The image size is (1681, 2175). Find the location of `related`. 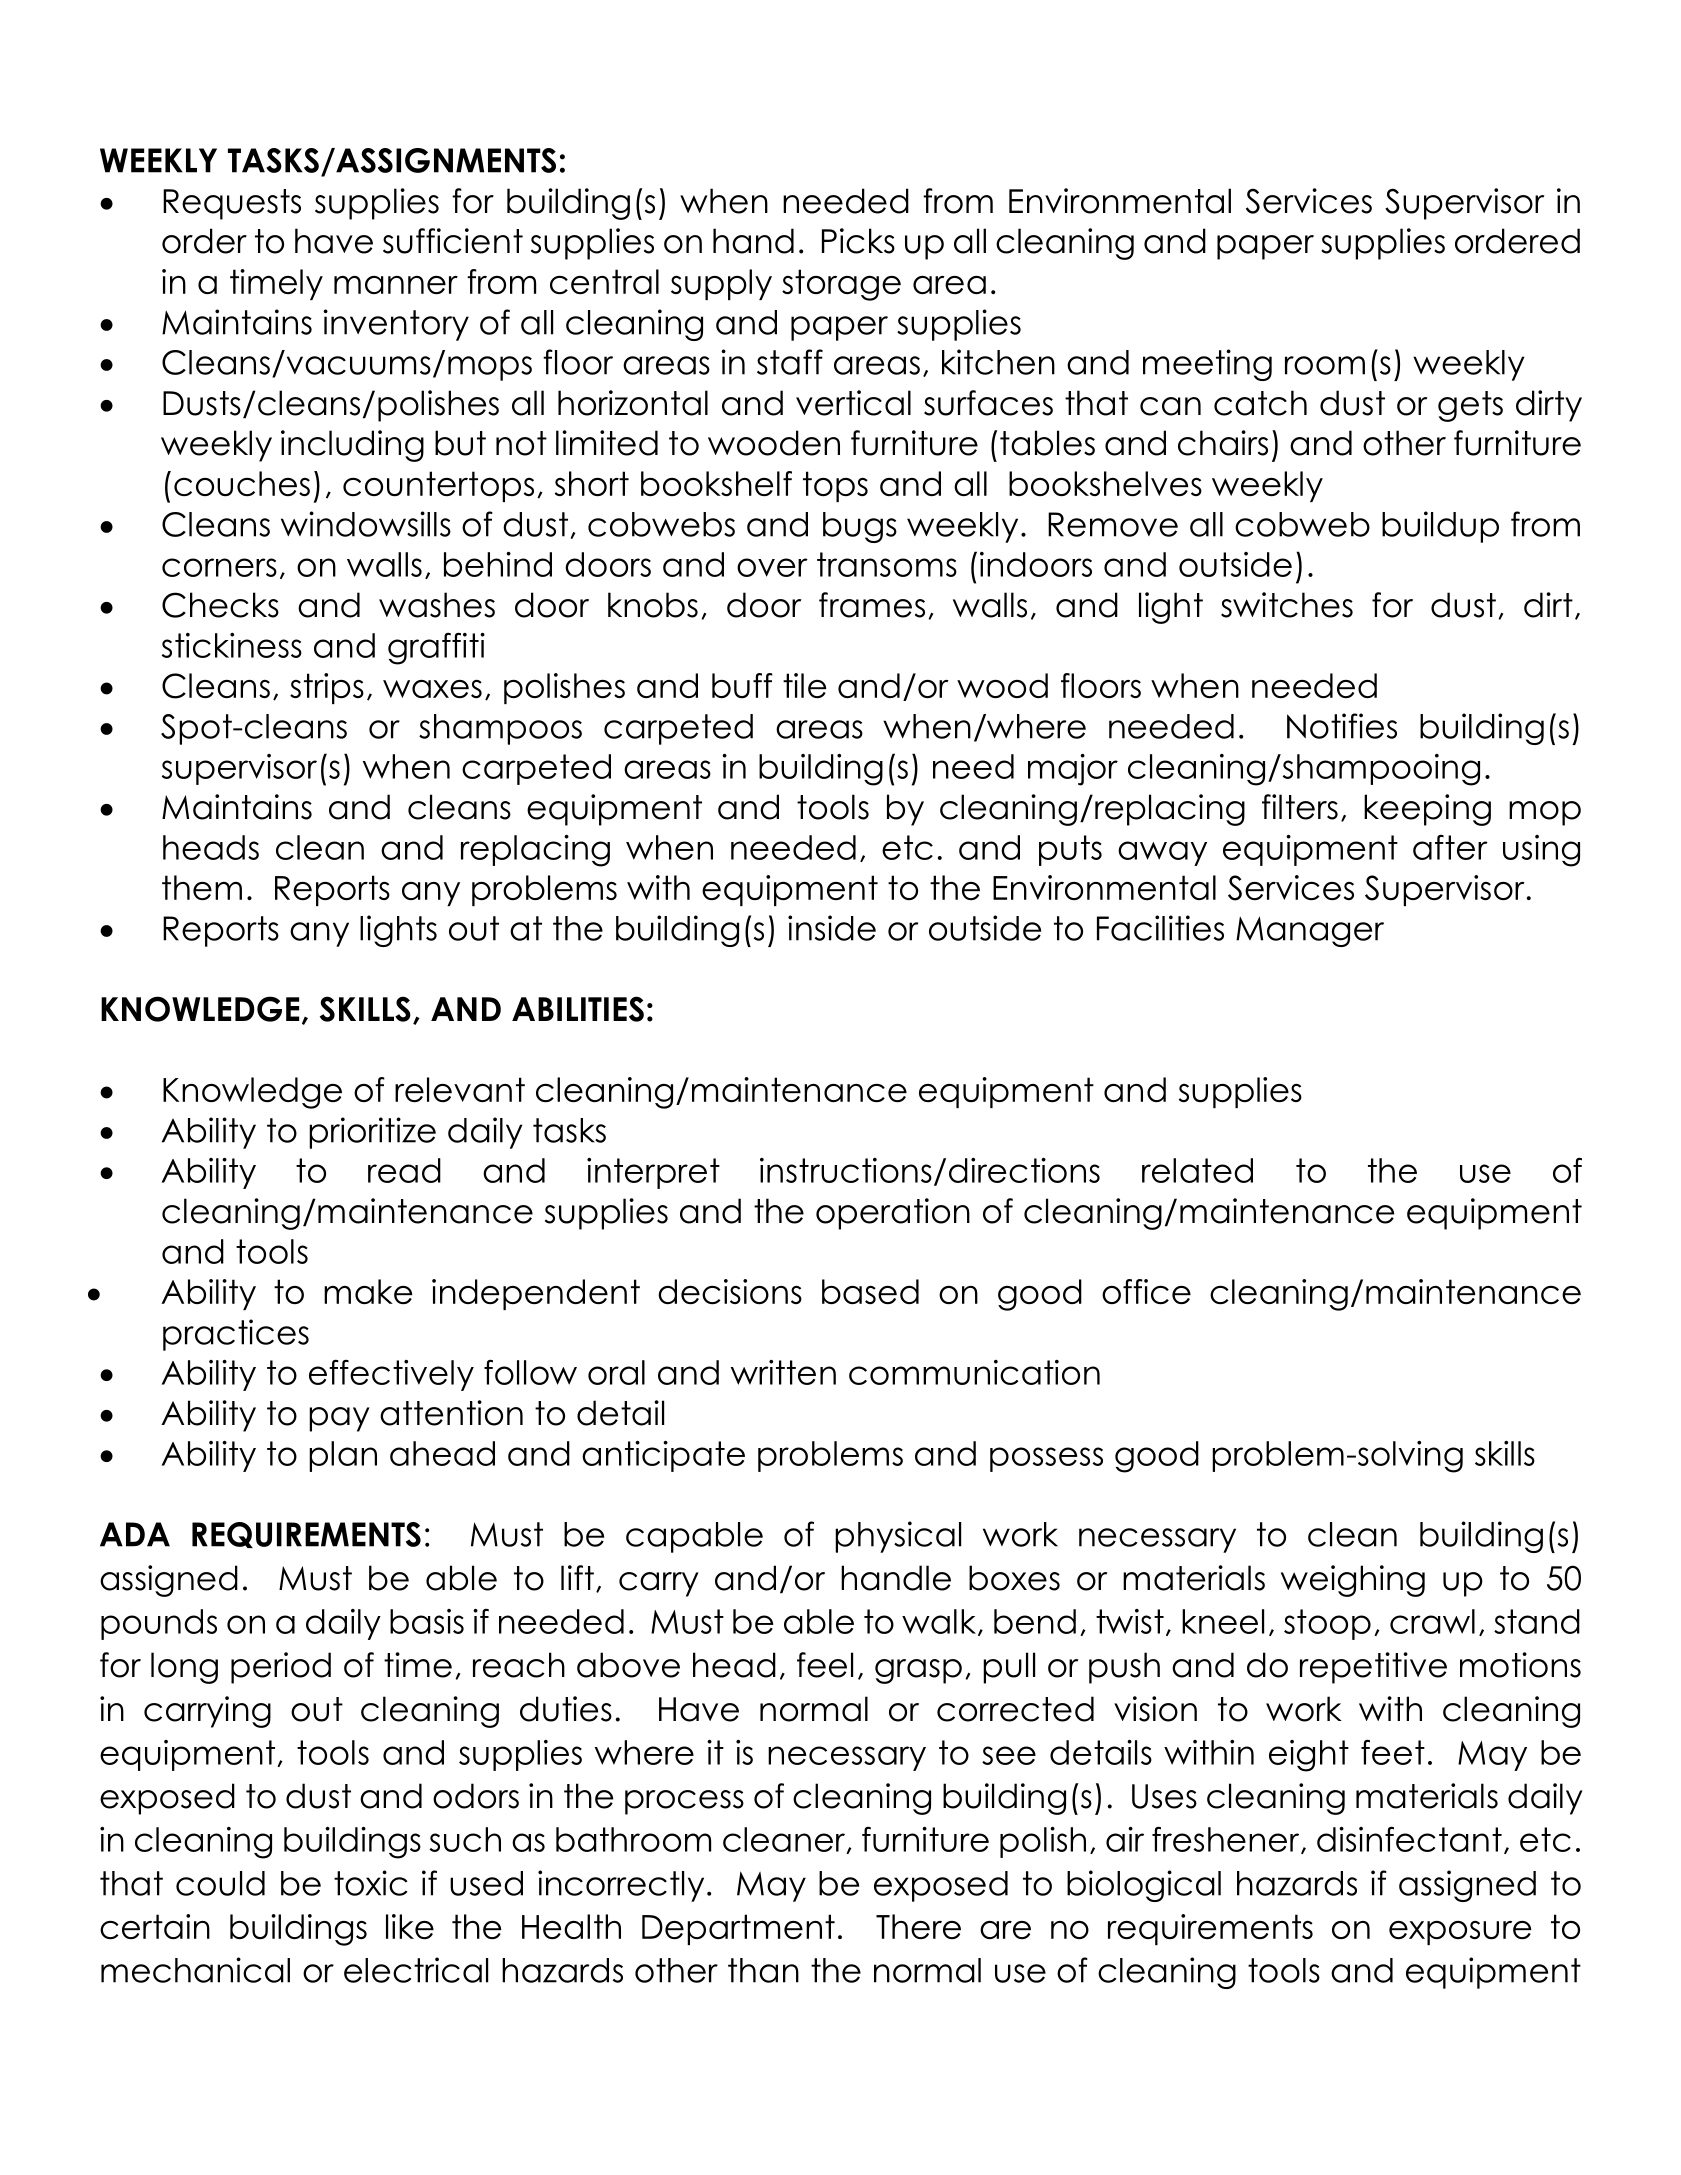

related is located at coordinates (1197, 1170).
